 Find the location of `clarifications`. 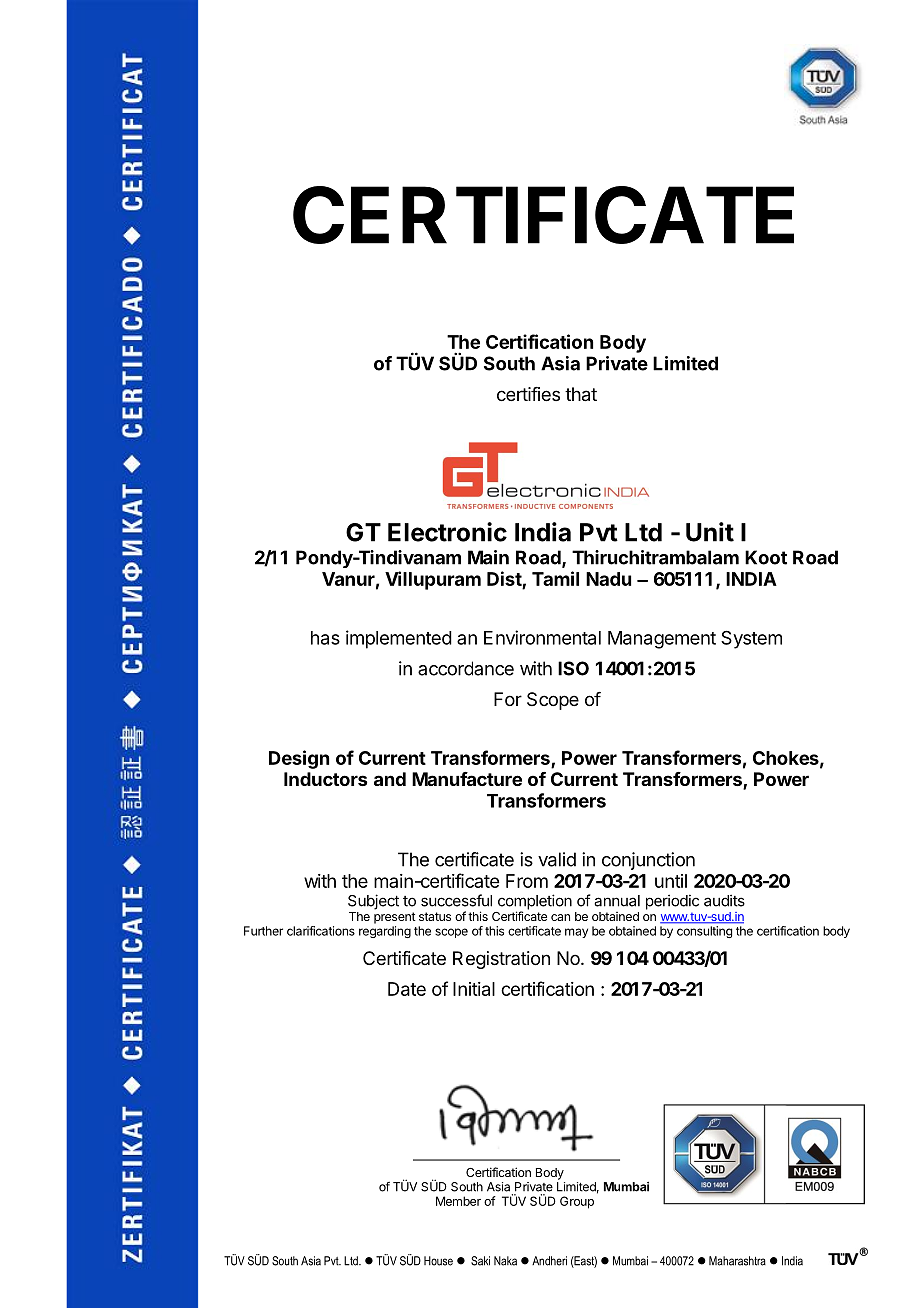

clarifications is located at coordinates (321, 931).
